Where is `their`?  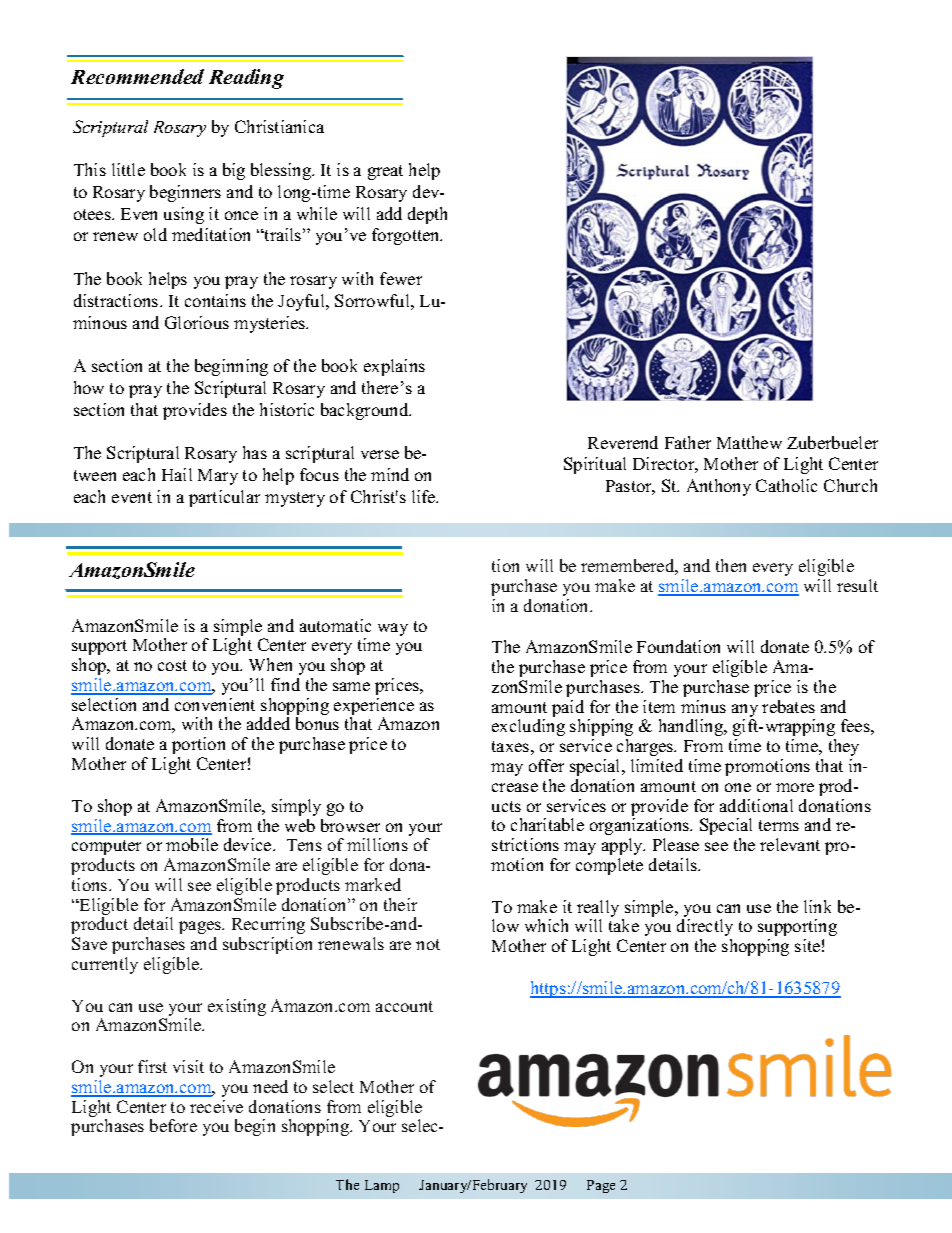
their is located at coordinates (400, 904).
